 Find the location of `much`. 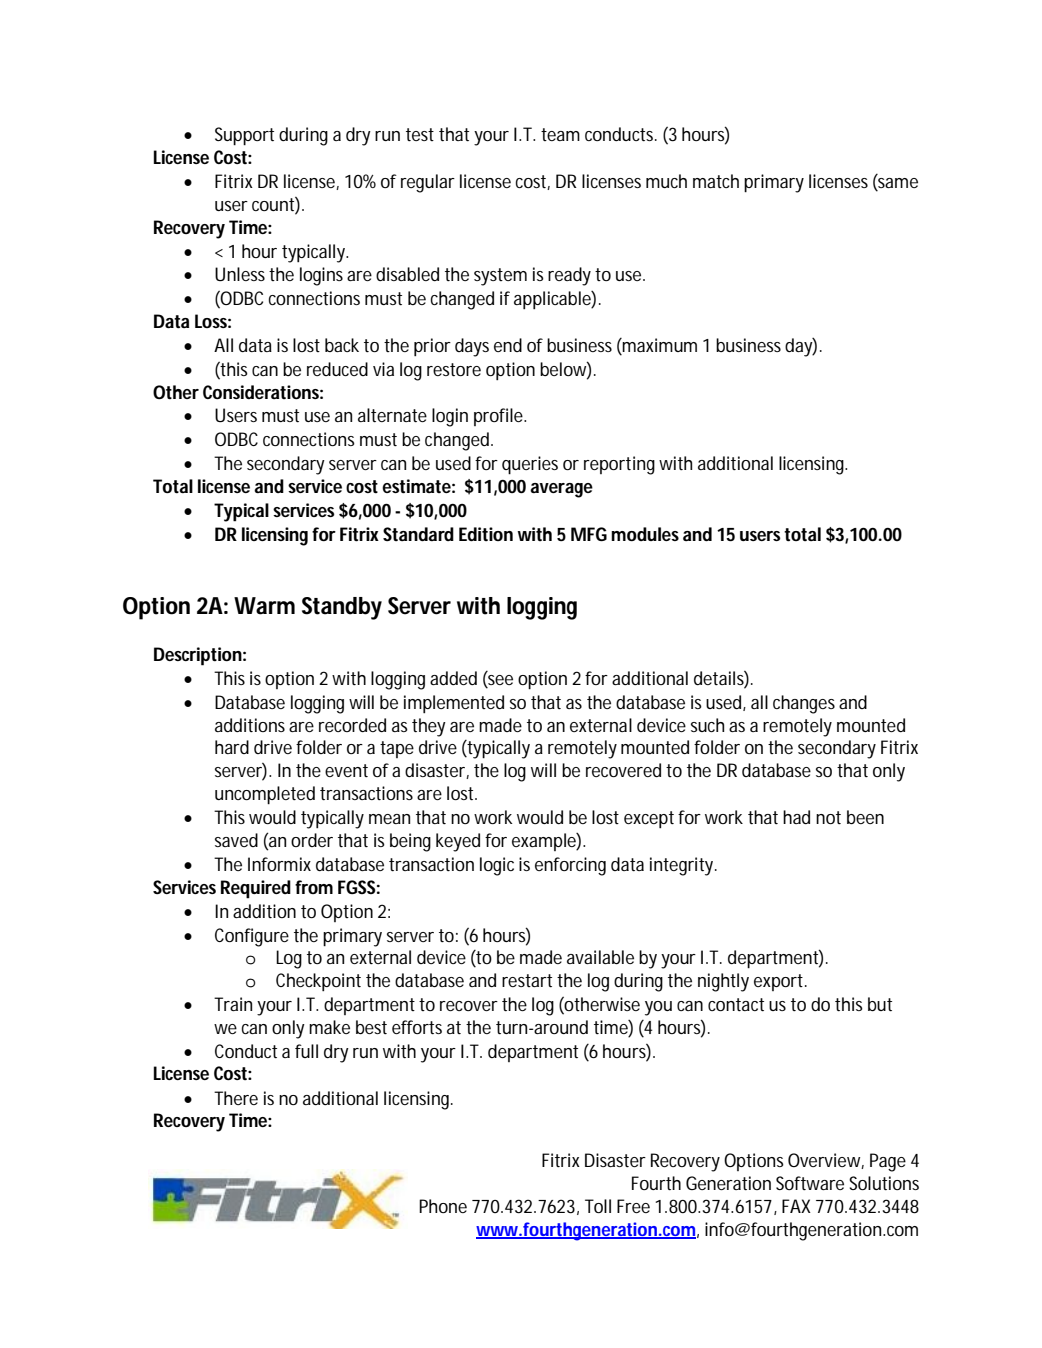

much is located at coordinates (666, 181).
